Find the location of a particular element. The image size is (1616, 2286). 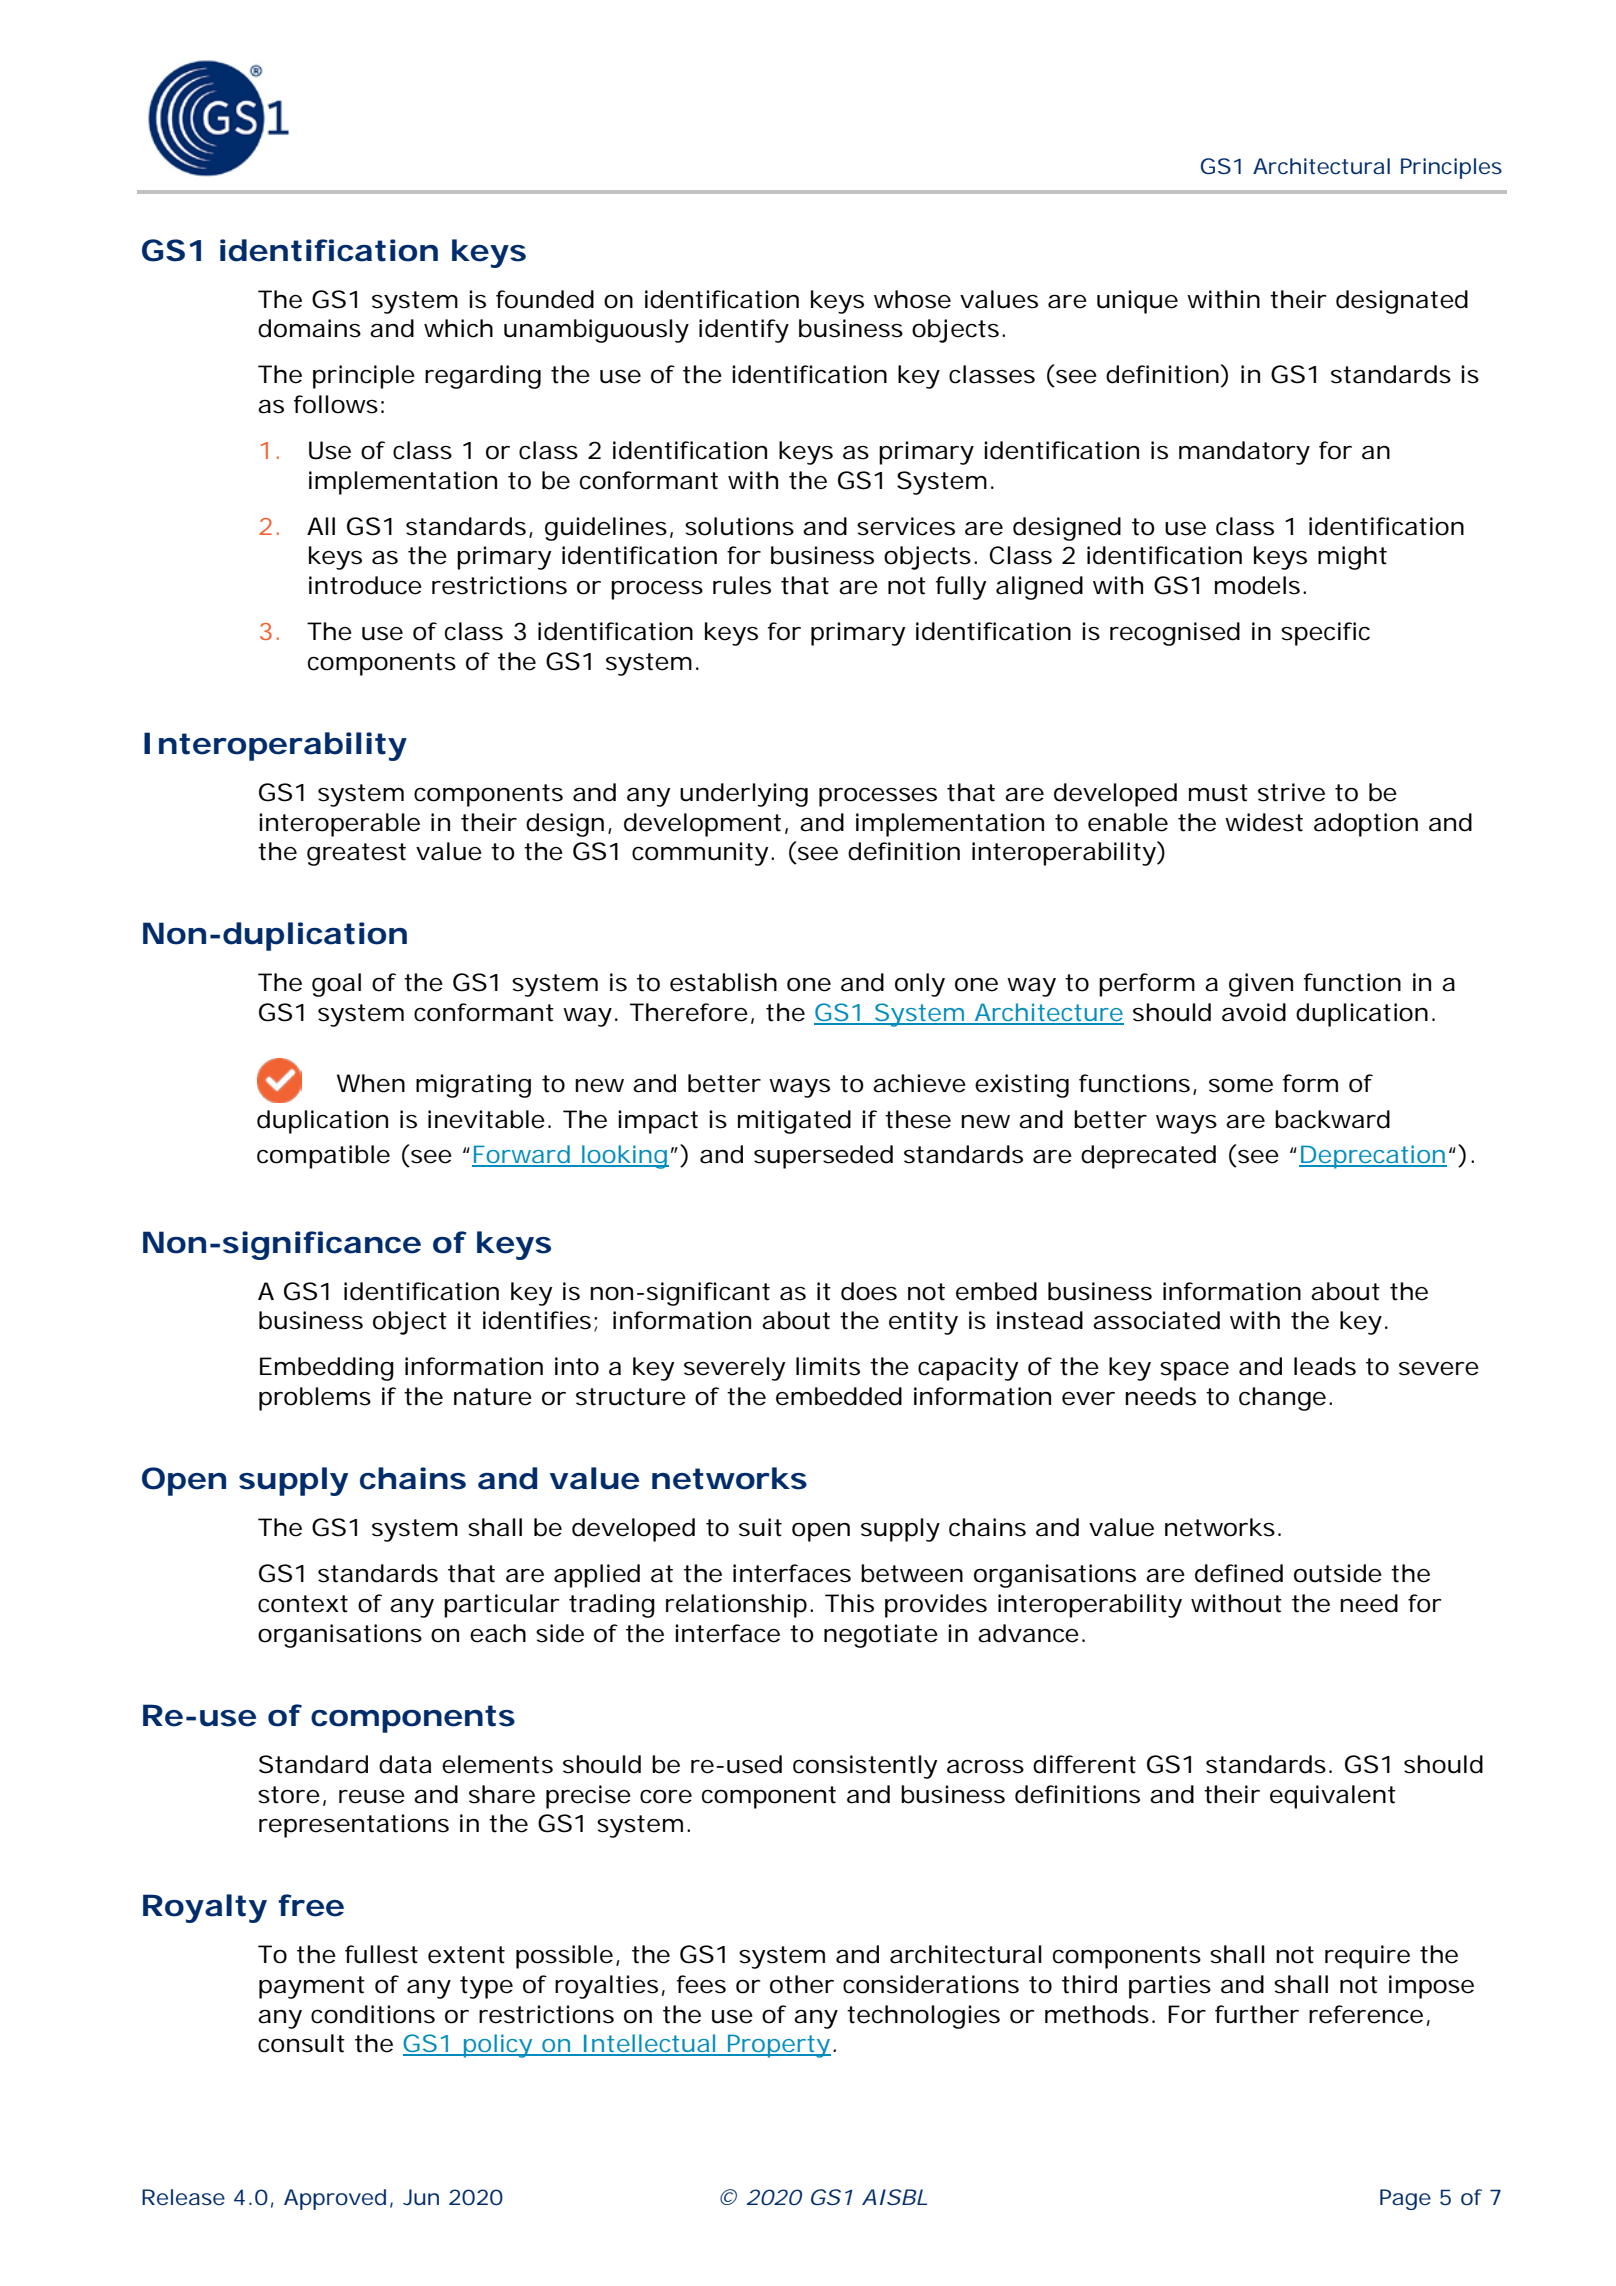

Page is located at coordinates (1405, 2199).
